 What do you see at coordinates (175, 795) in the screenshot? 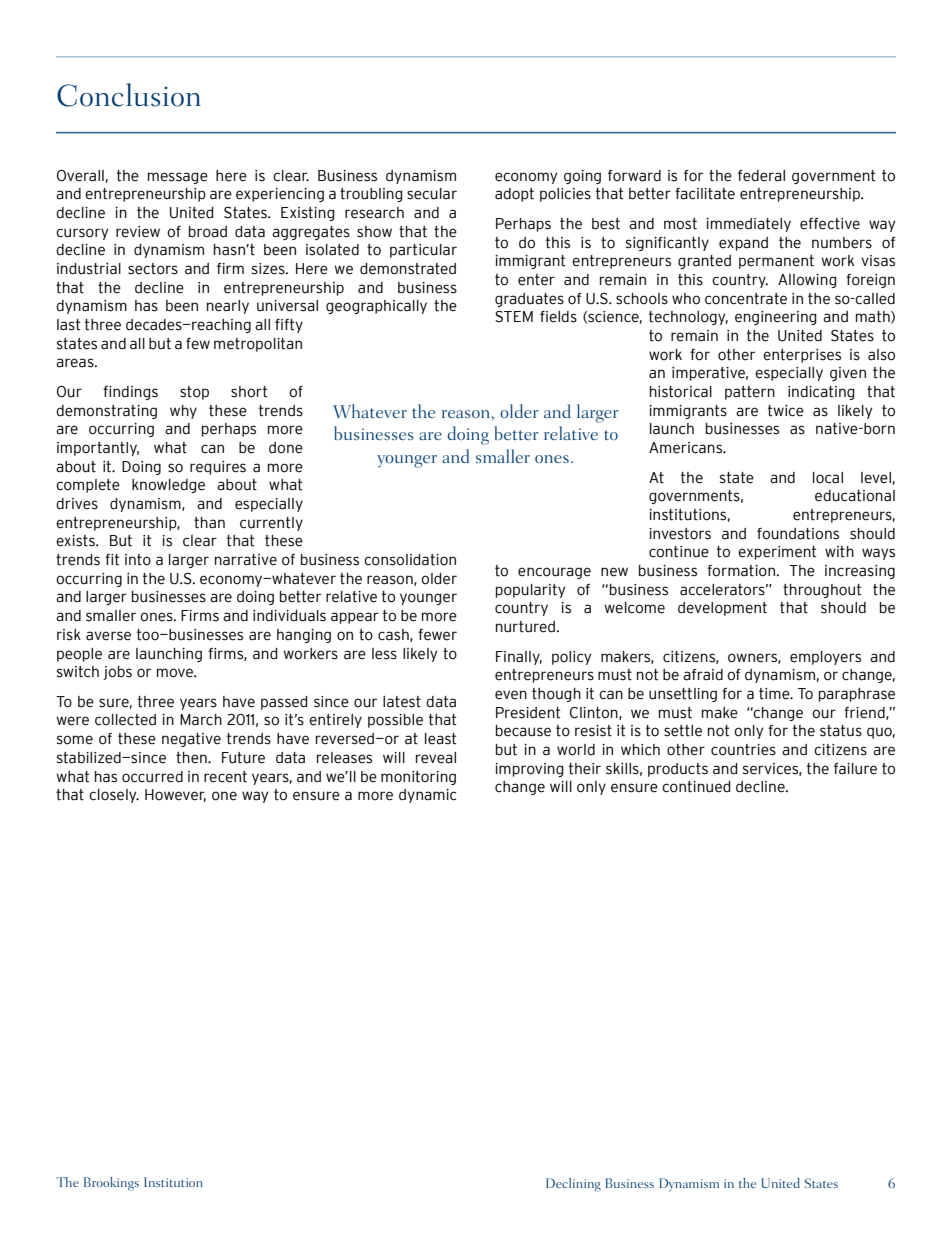
I see `However` at bounding box center [175, 795].
